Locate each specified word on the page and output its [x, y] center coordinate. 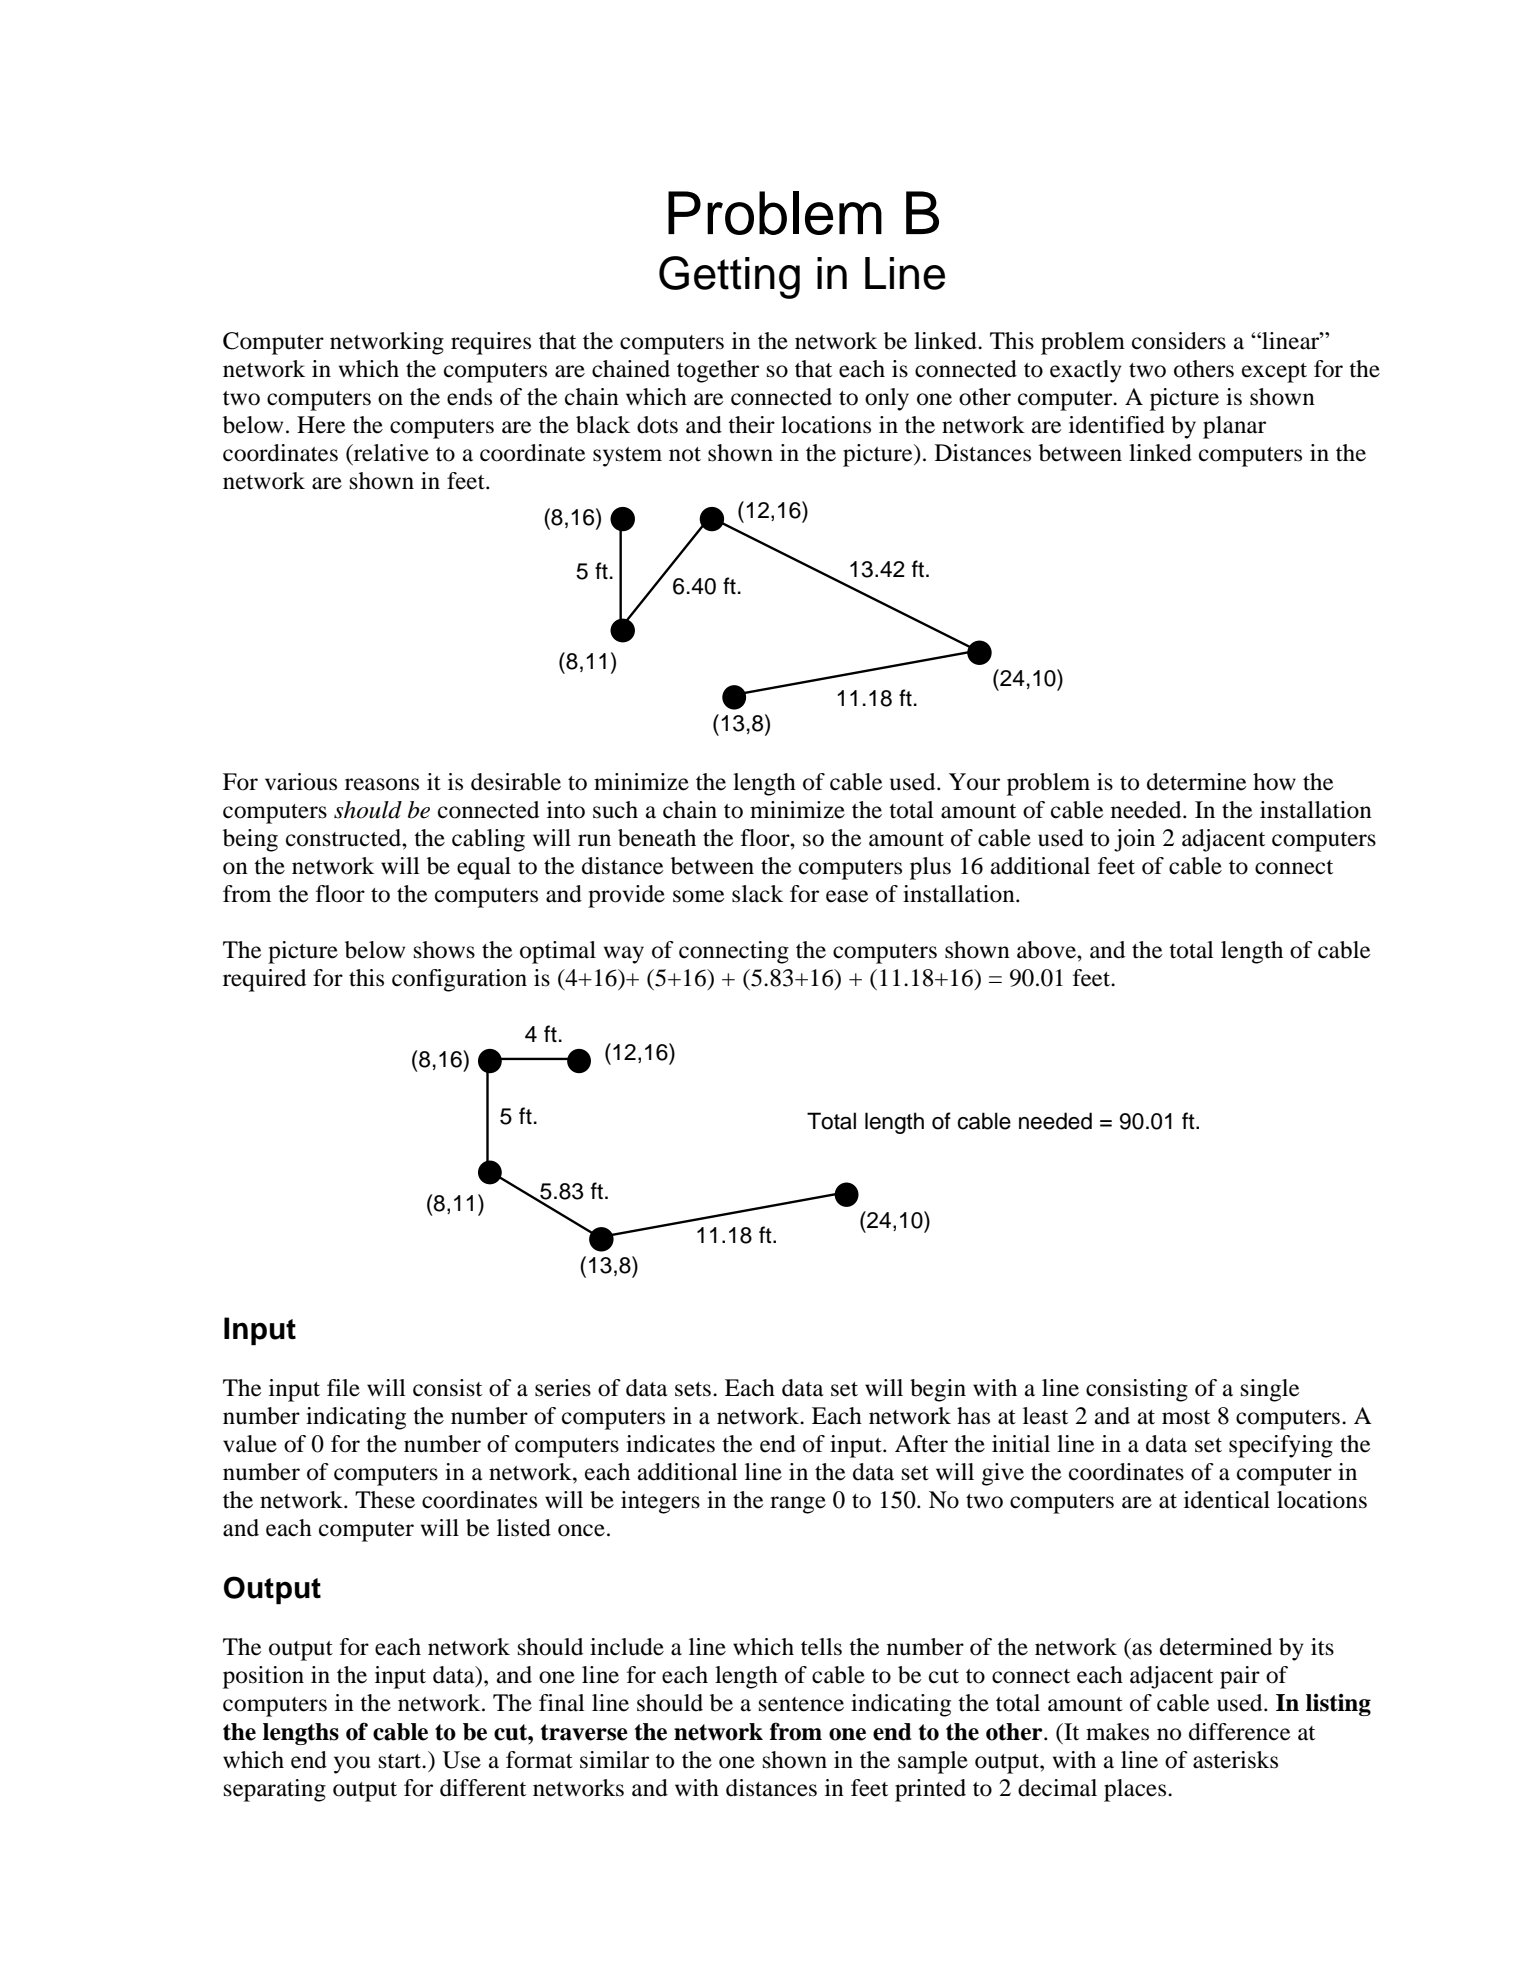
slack [757, 894]
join [1134, 840]
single [1270, 1390]
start [401, 1761]
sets [693, 1389]
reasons [382, 784]
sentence [801, 1704]
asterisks [1235, 1760]
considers [1179, 341]
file [343, 1388]
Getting [729, 277]
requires [491, 343]
